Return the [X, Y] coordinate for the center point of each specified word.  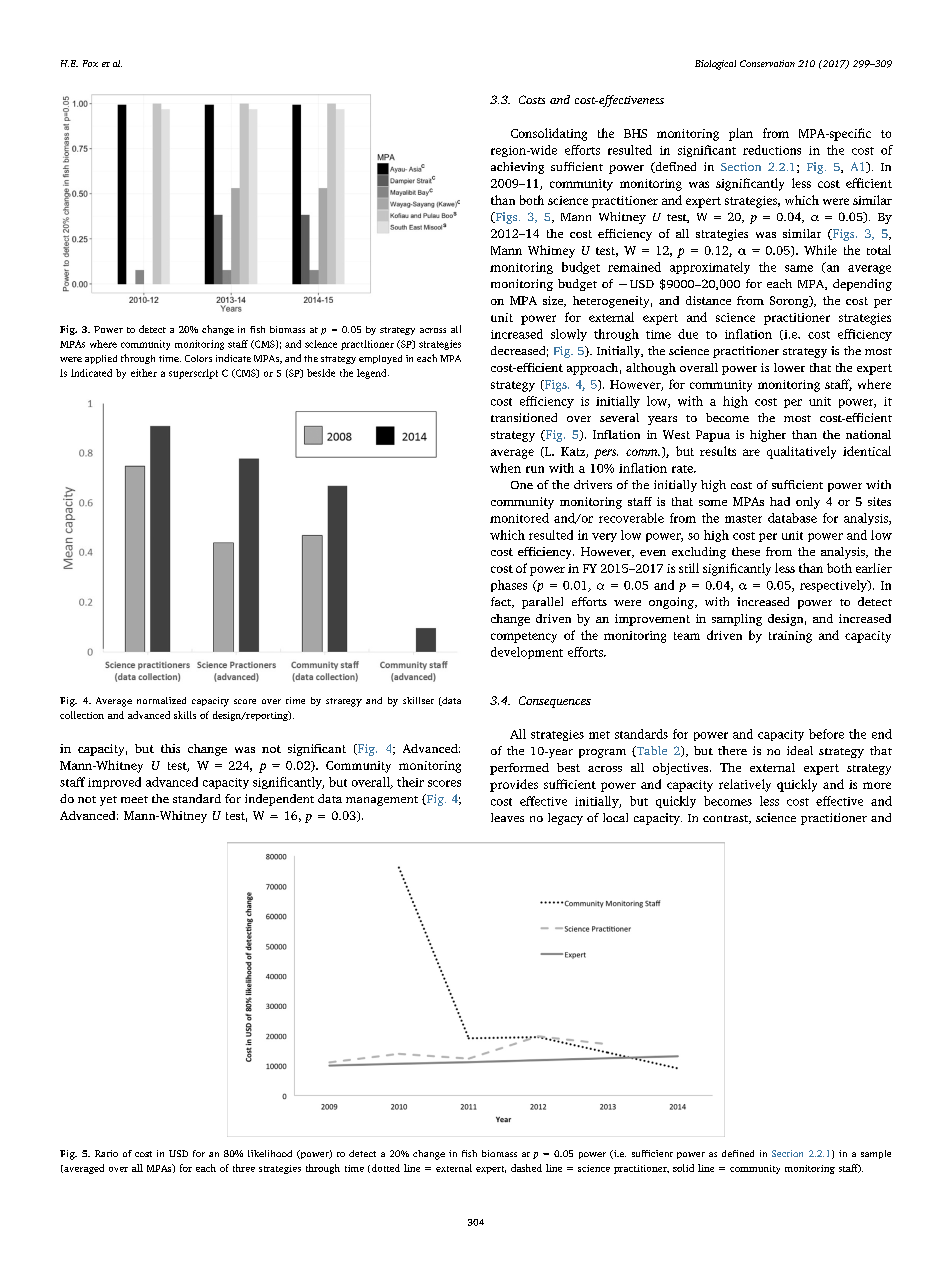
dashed [526, 1168]
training [790, 637]
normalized [161, 700]
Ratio [106, 1153]
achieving [517, 168]
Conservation [767, 63]
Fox [90, 63]
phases [509, 586]
